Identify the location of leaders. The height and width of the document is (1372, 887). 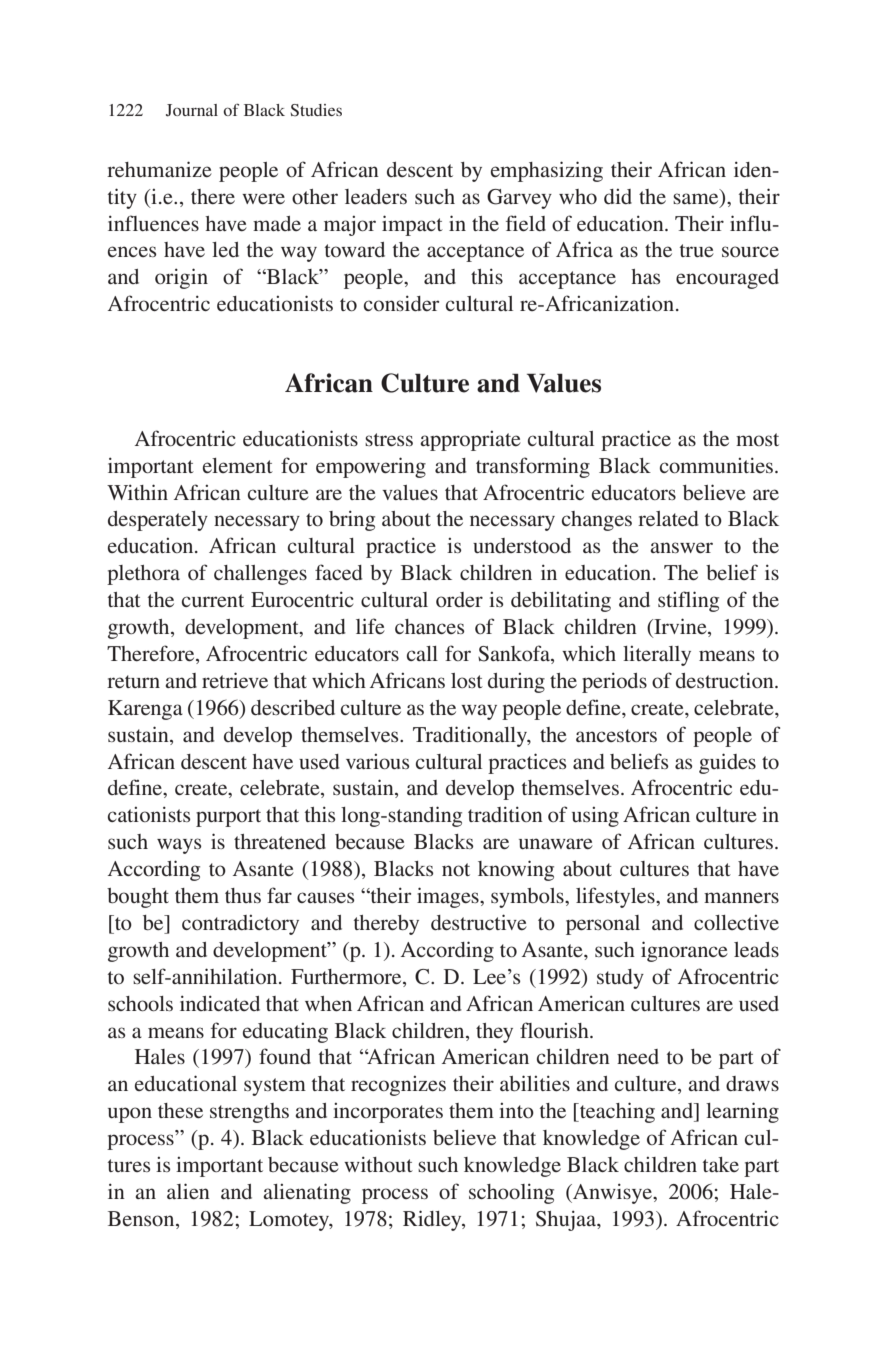
(376, 196).
